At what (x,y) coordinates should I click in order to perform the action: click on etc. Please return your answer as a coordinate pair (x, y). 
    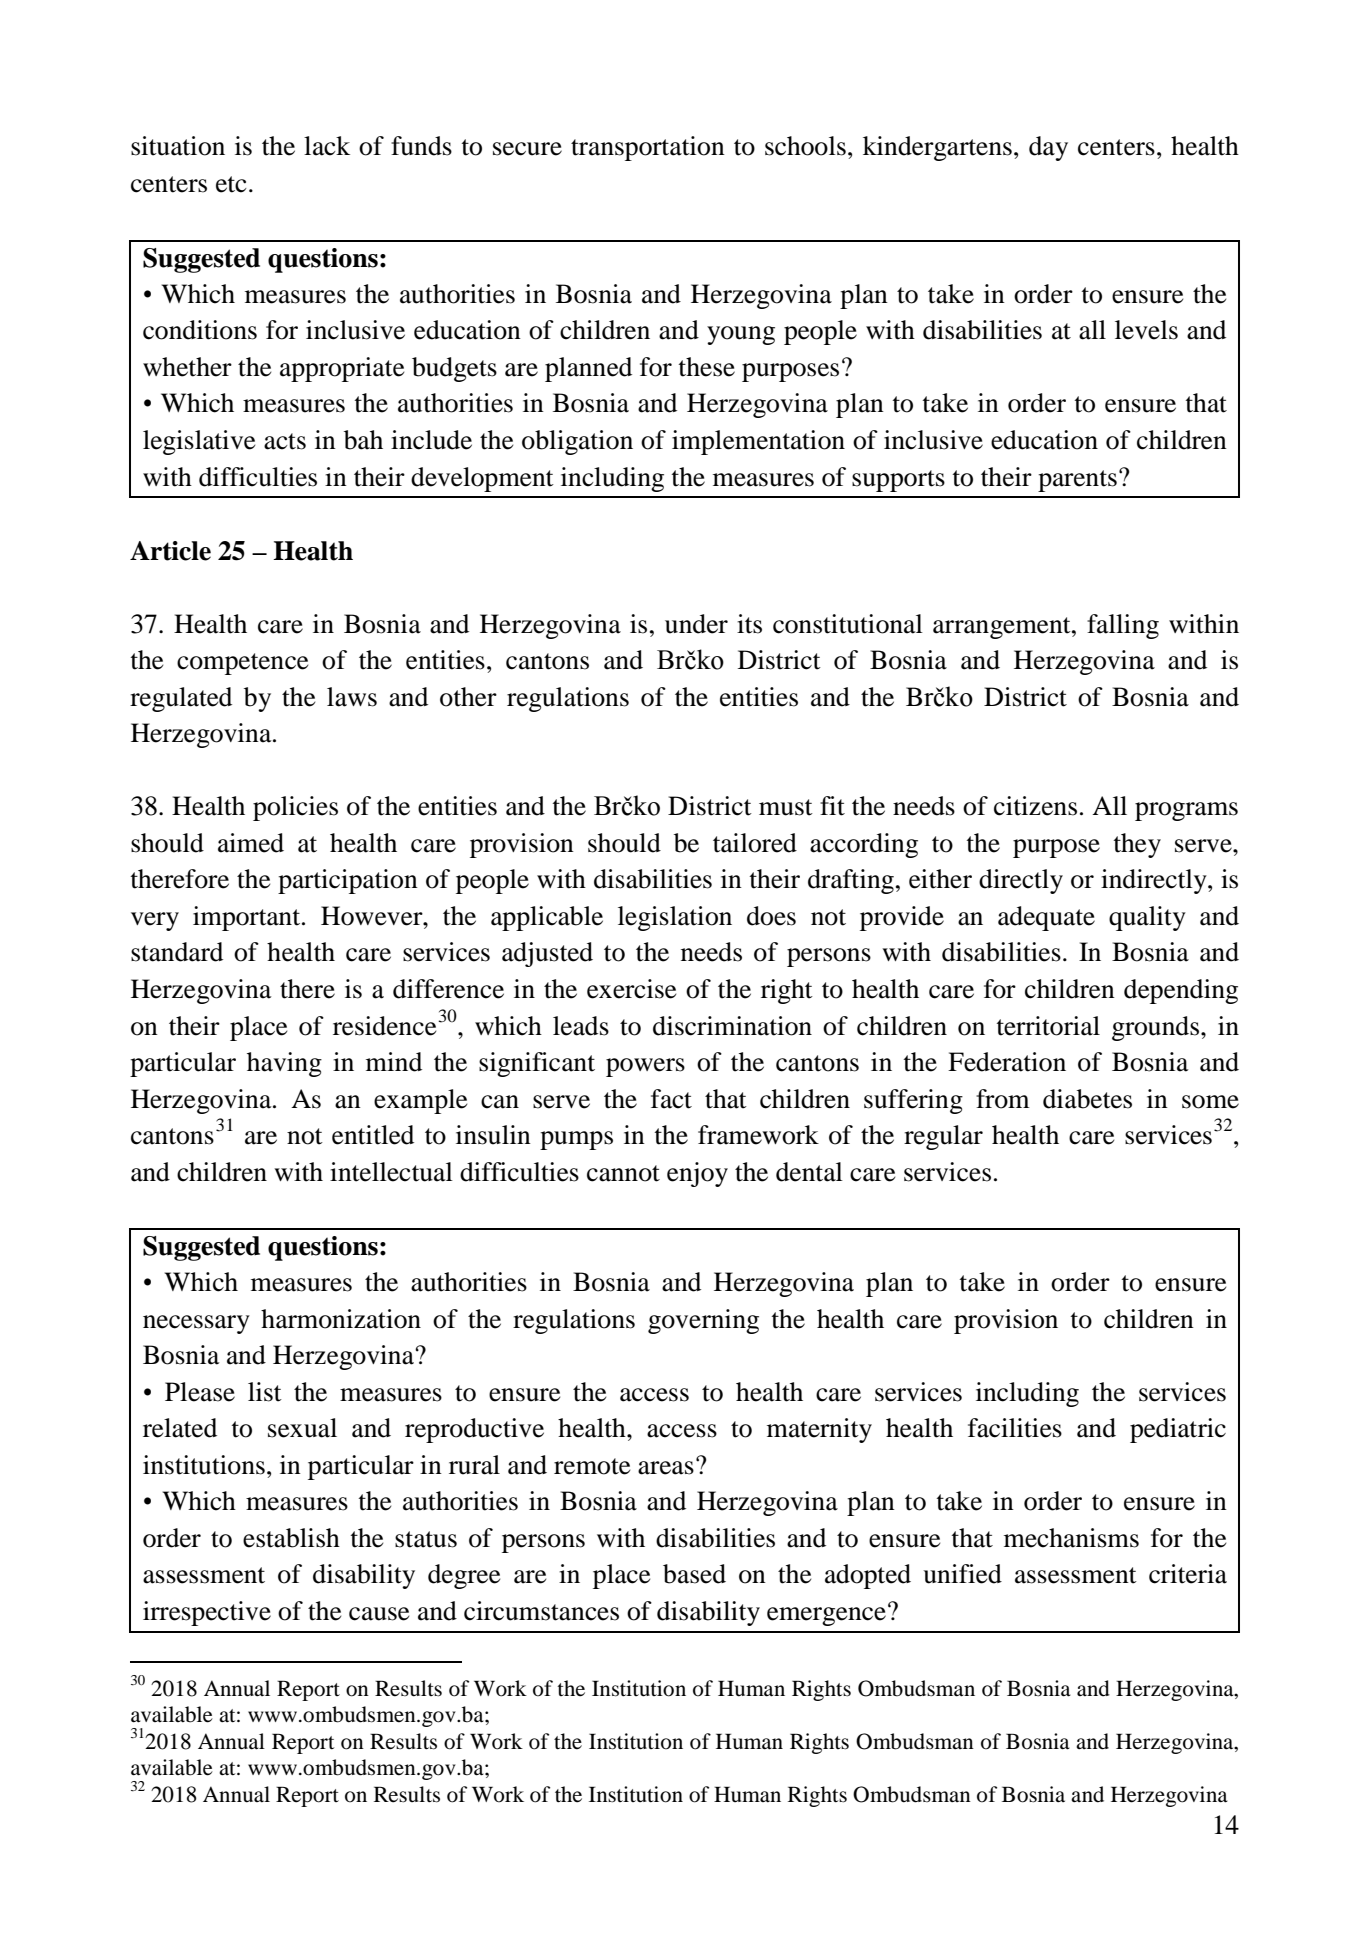
    Looking at the image, I should click on (231, 184).
